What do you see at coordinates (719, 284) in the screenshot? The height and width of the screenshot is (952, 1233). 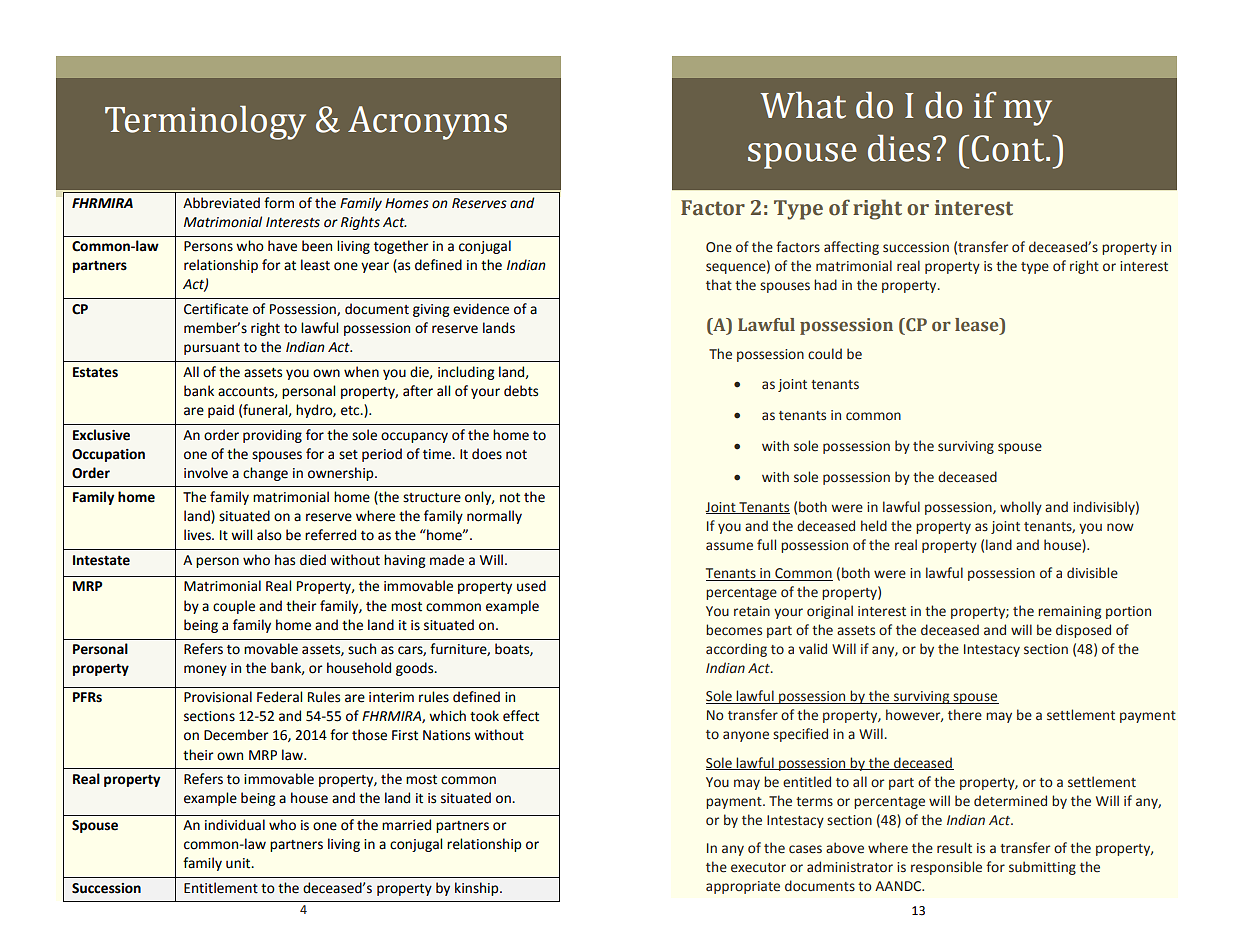 I see `that` at bounding box center [719, 284].
